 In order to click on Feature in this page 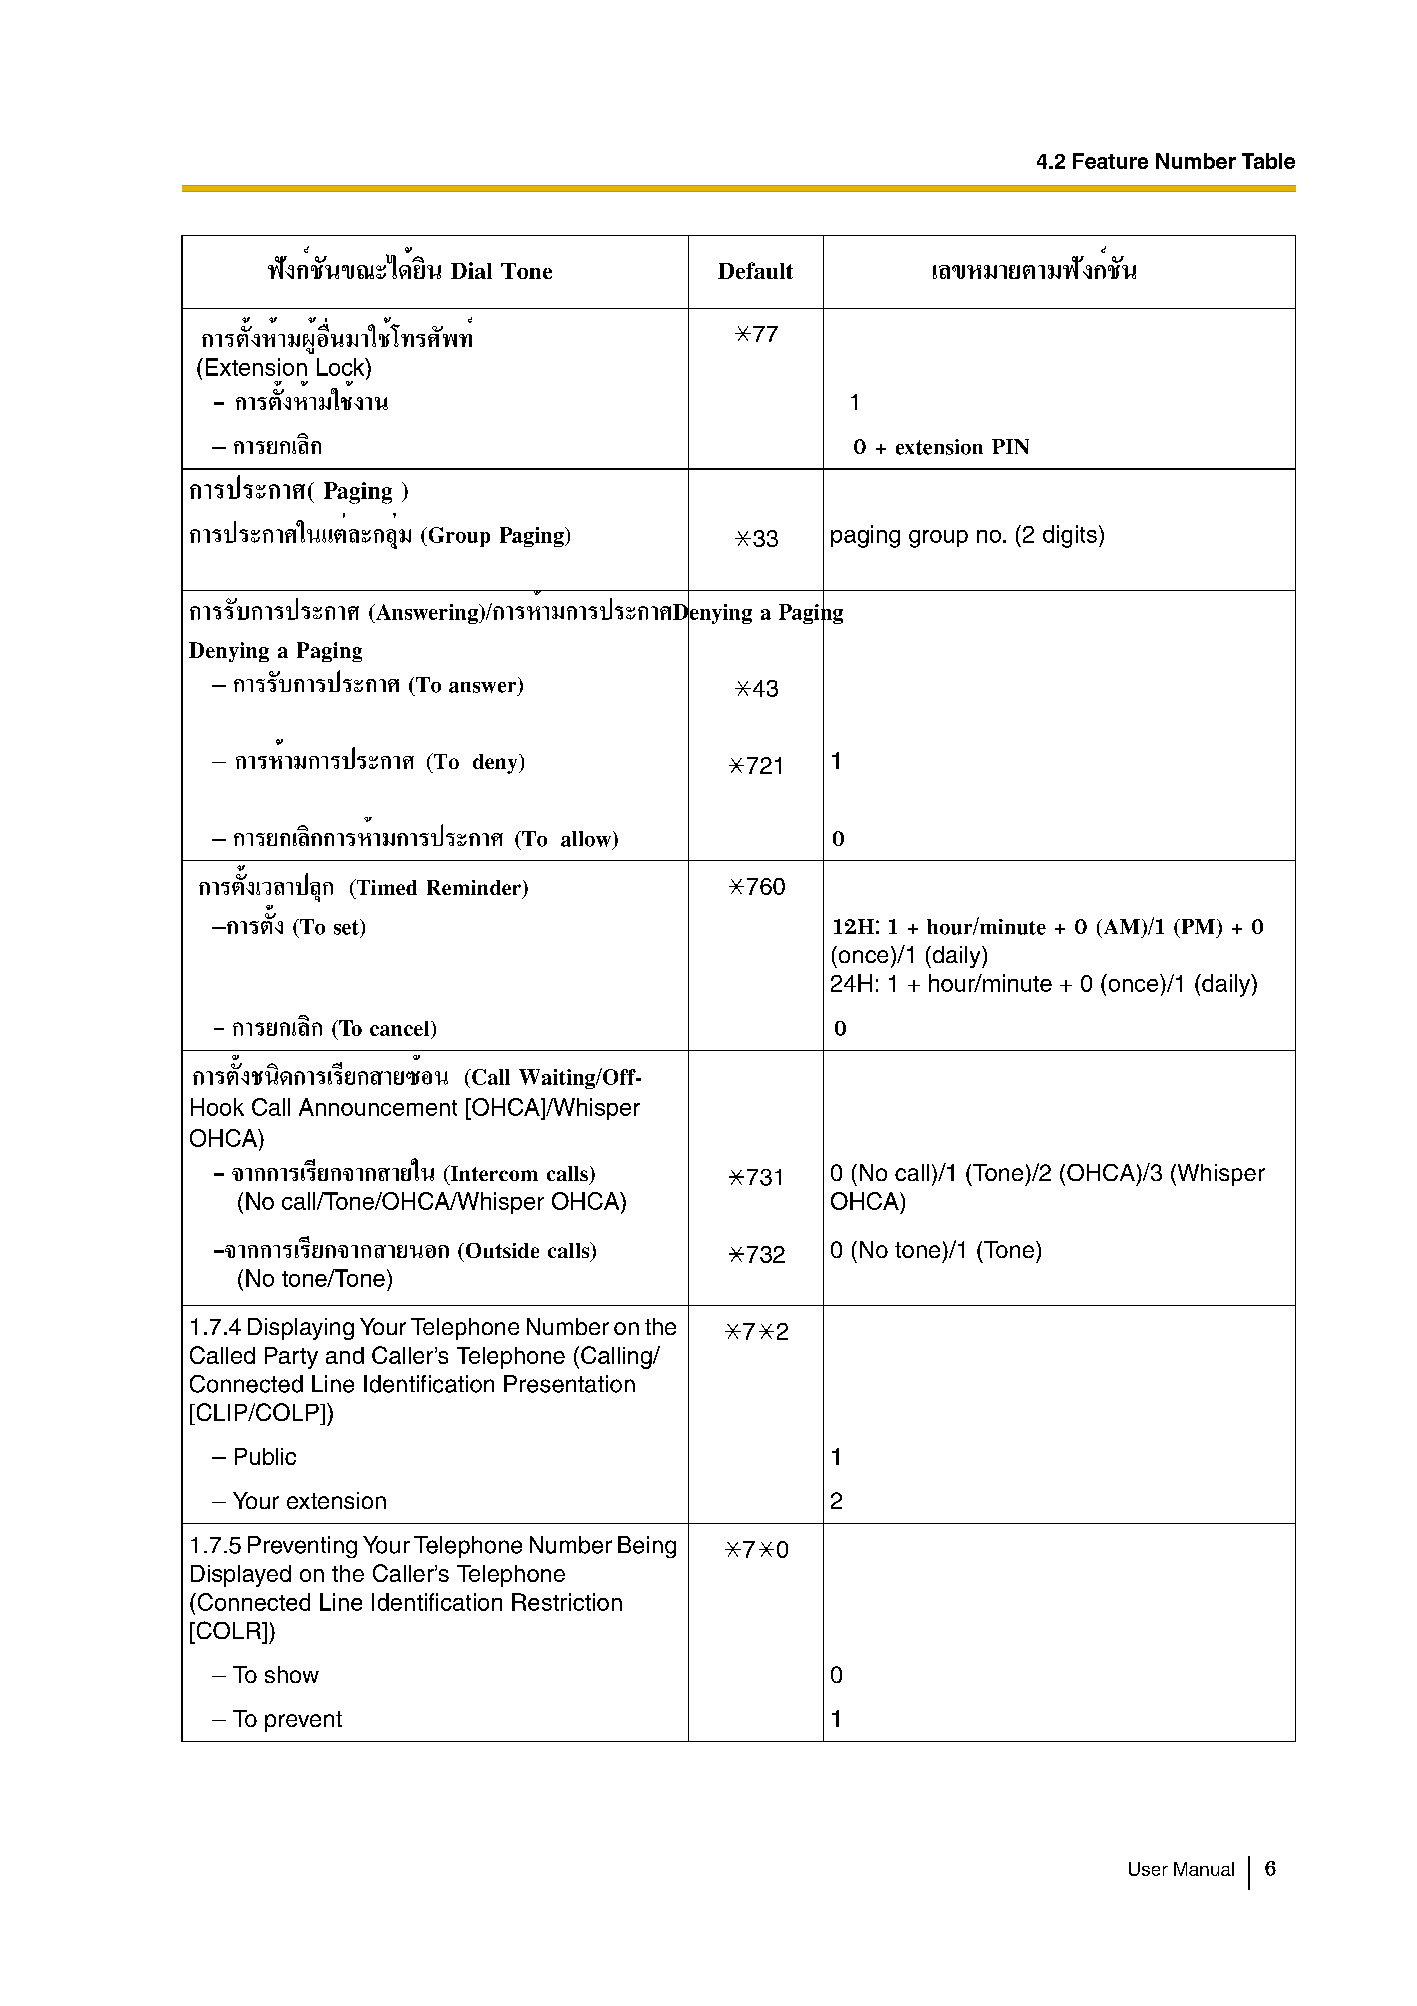, I will do `click(1110, 161)`.
